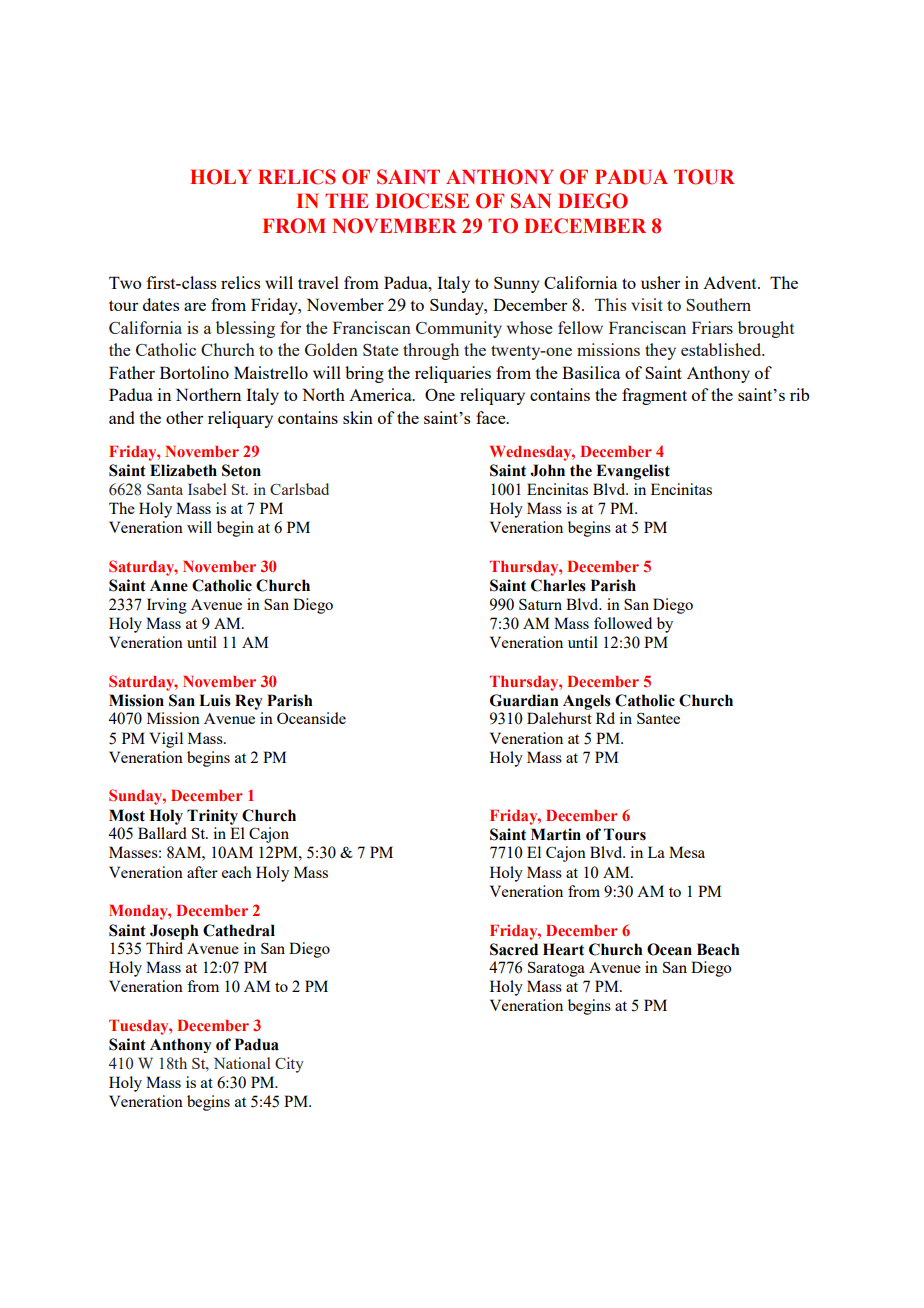 Image resolution: width=924 pixels, height=1308 pixels. What do you see at coordinates (658, 718) in the screenshot?
I see `Santee` at bounding box center [658, 718].
